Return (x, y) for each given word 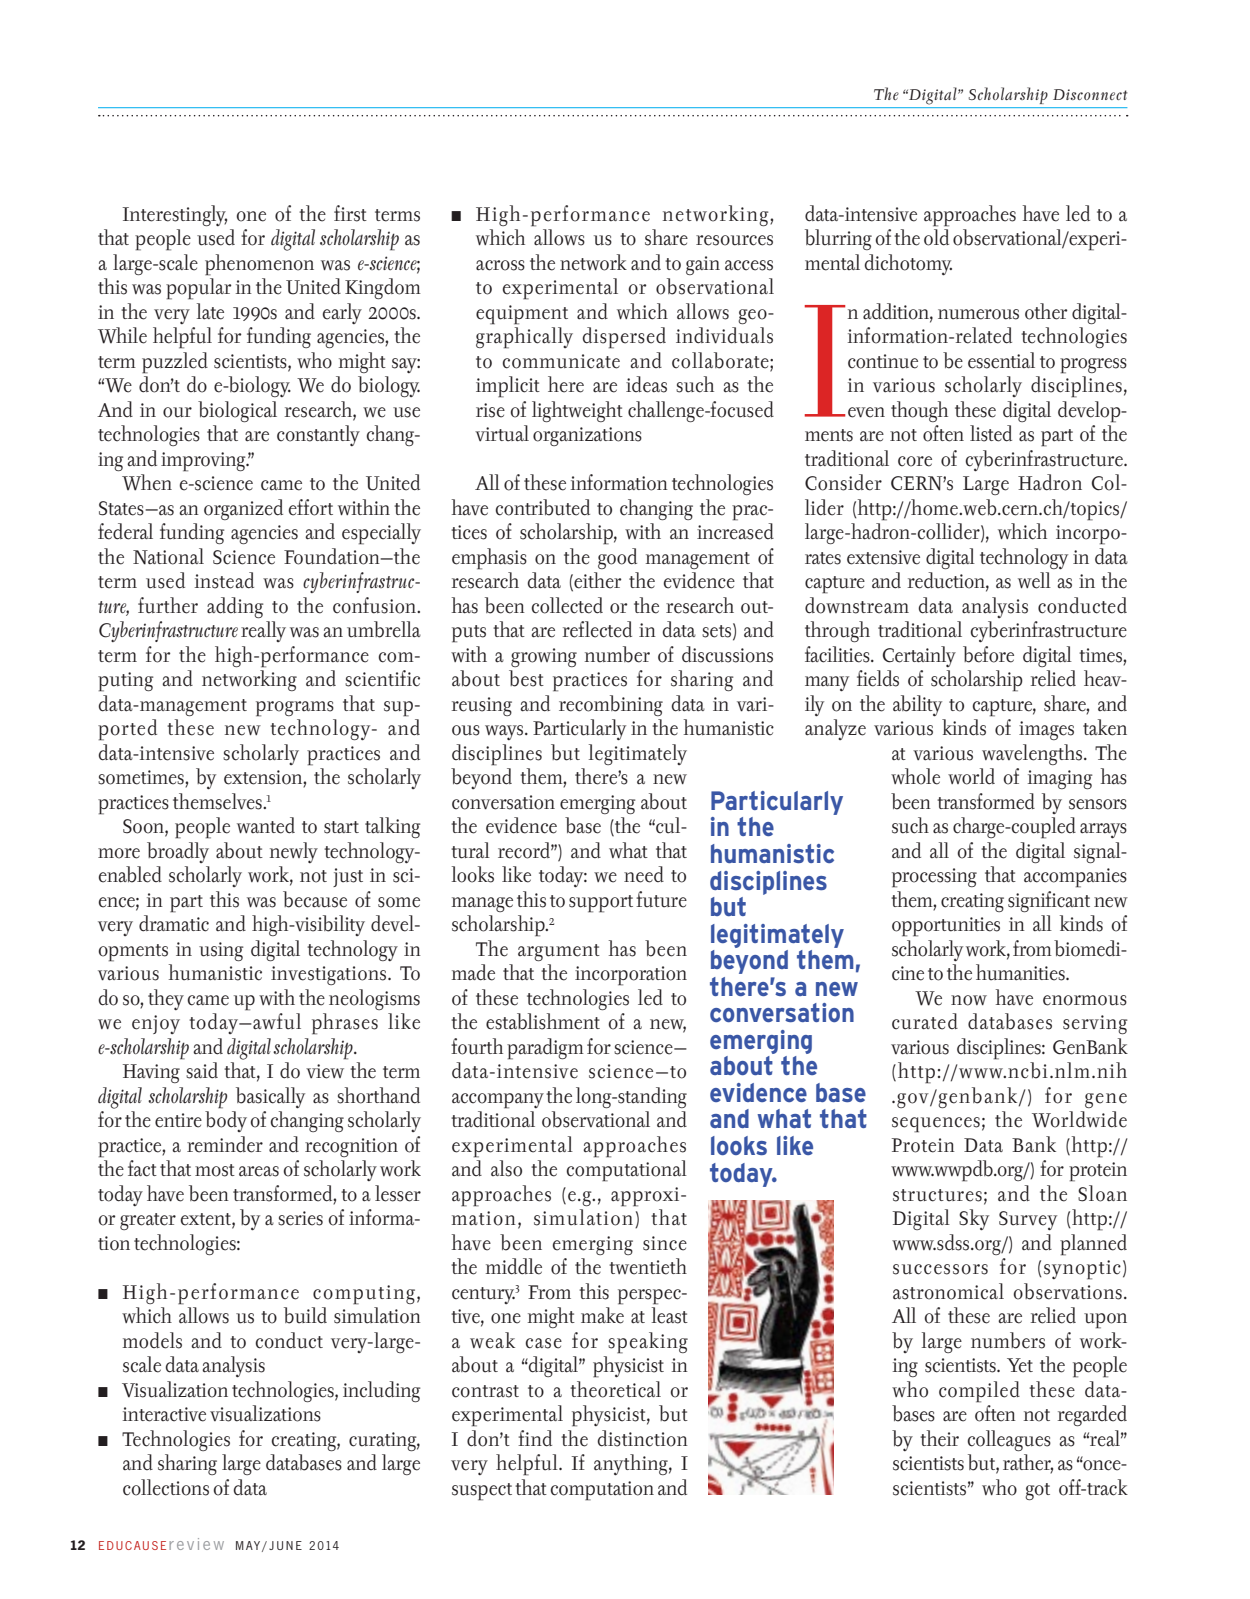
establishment (543, 1021)
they (166, 999)
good (617, 558)
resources (734, 240)
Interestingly (175, 215)
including (382, 1391)
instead (224, 580)
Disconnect (1090, 94)
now (969, 1000)
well (1034, 580)
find (535, 1438)
